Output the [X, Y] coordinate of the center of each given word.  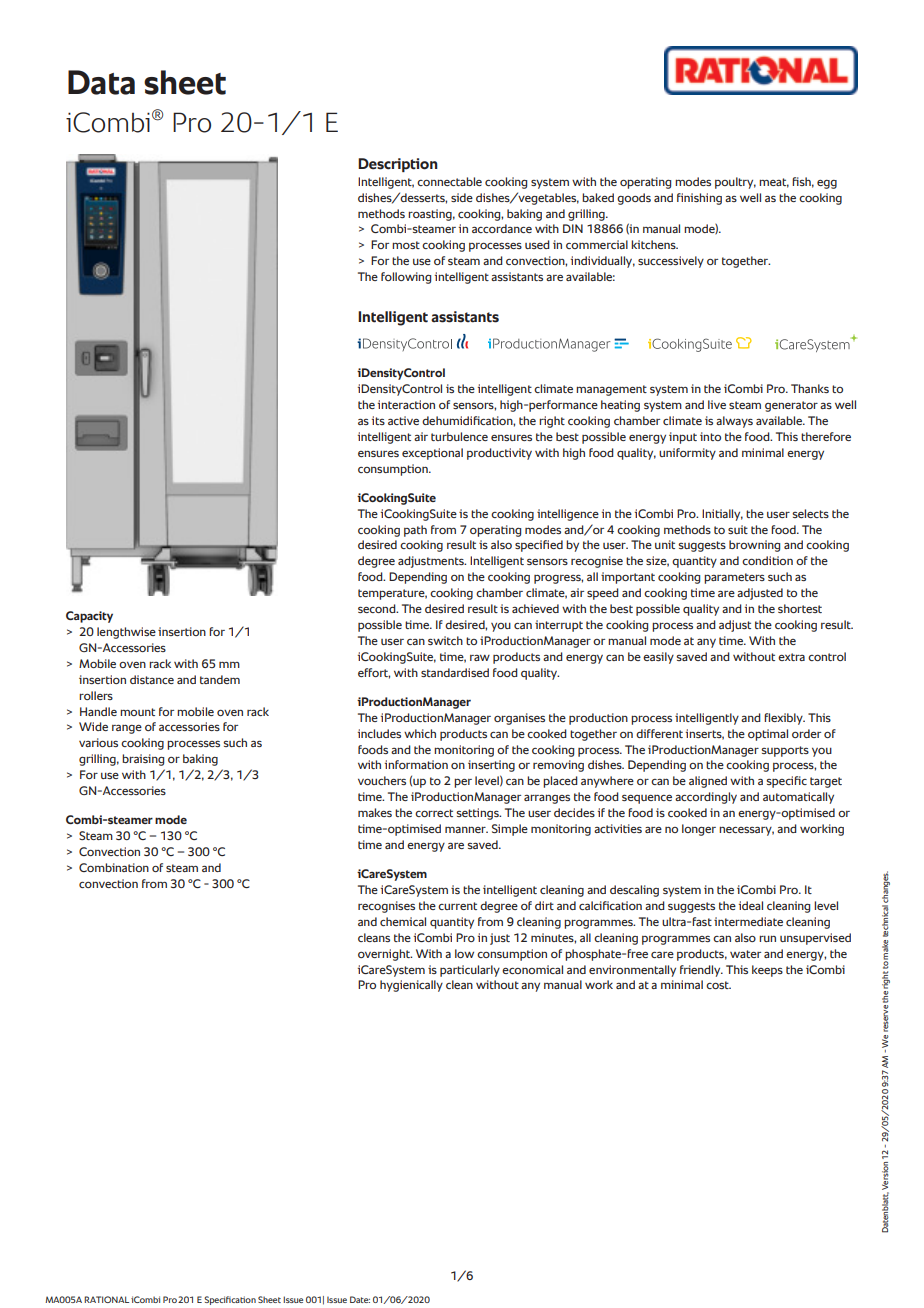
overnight [385, 955]
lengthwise [126, 633]
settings [478, 814]
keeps [767, 971]
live [717, 404]
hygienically [411, 986]
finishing [699, 199]
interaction [406, 404]
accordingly [706, 798]
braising [143, 760]
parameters [734, 578]
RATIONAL [106, 1299]
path [415, 531]
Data [101, 82]
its [378, 420]
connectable [449, 181]
